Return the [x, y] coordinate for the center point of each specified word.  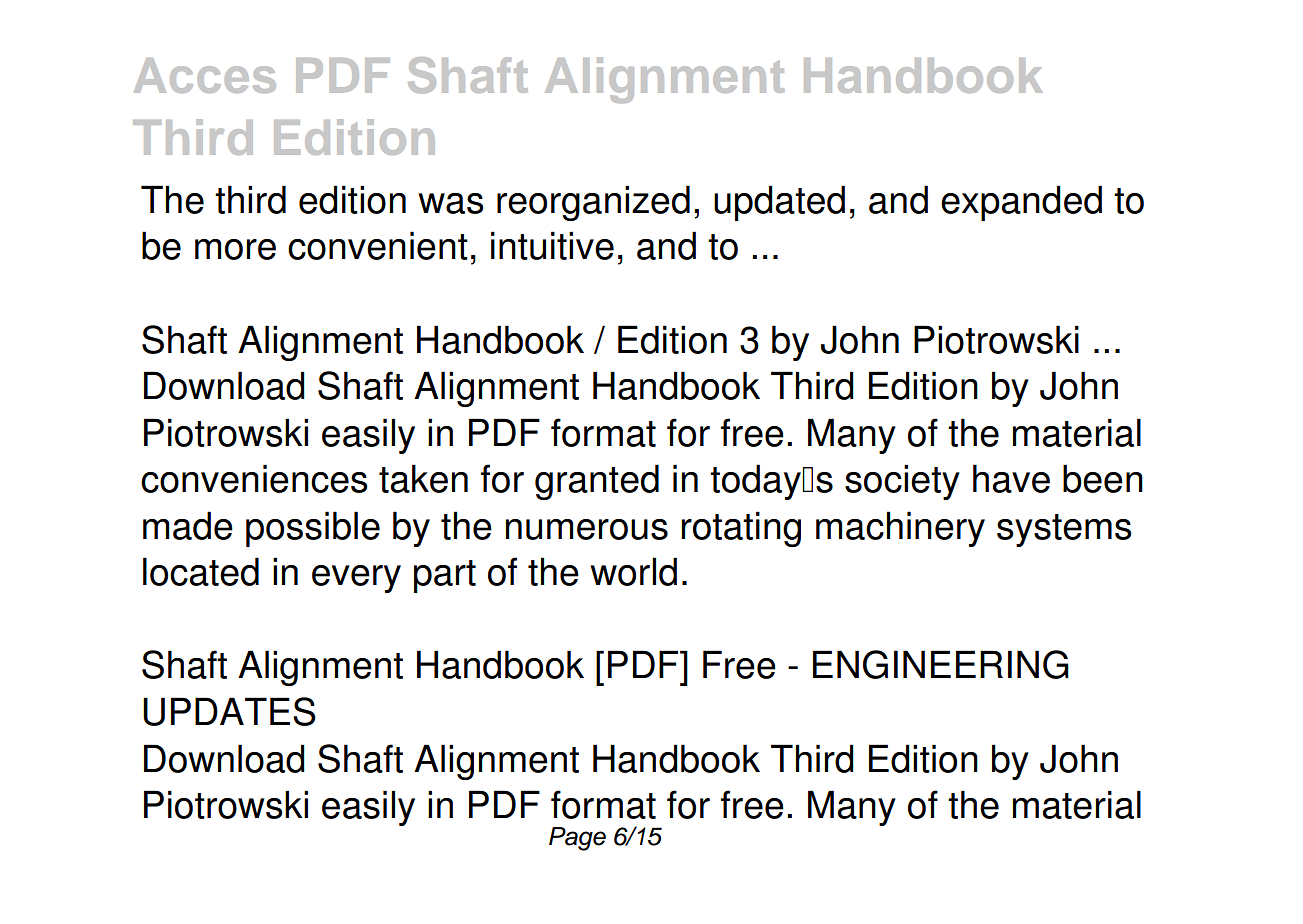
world [633, 571]
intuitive [552, 245]
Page [577, 839]
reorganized [593, 203]
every [356, 579]
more [235, 249]
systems [1064, 530]
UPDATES [229, 711]
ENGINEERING [941, 664]
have [1011, 478]
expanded [1021, 203]
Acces [205, 75]
